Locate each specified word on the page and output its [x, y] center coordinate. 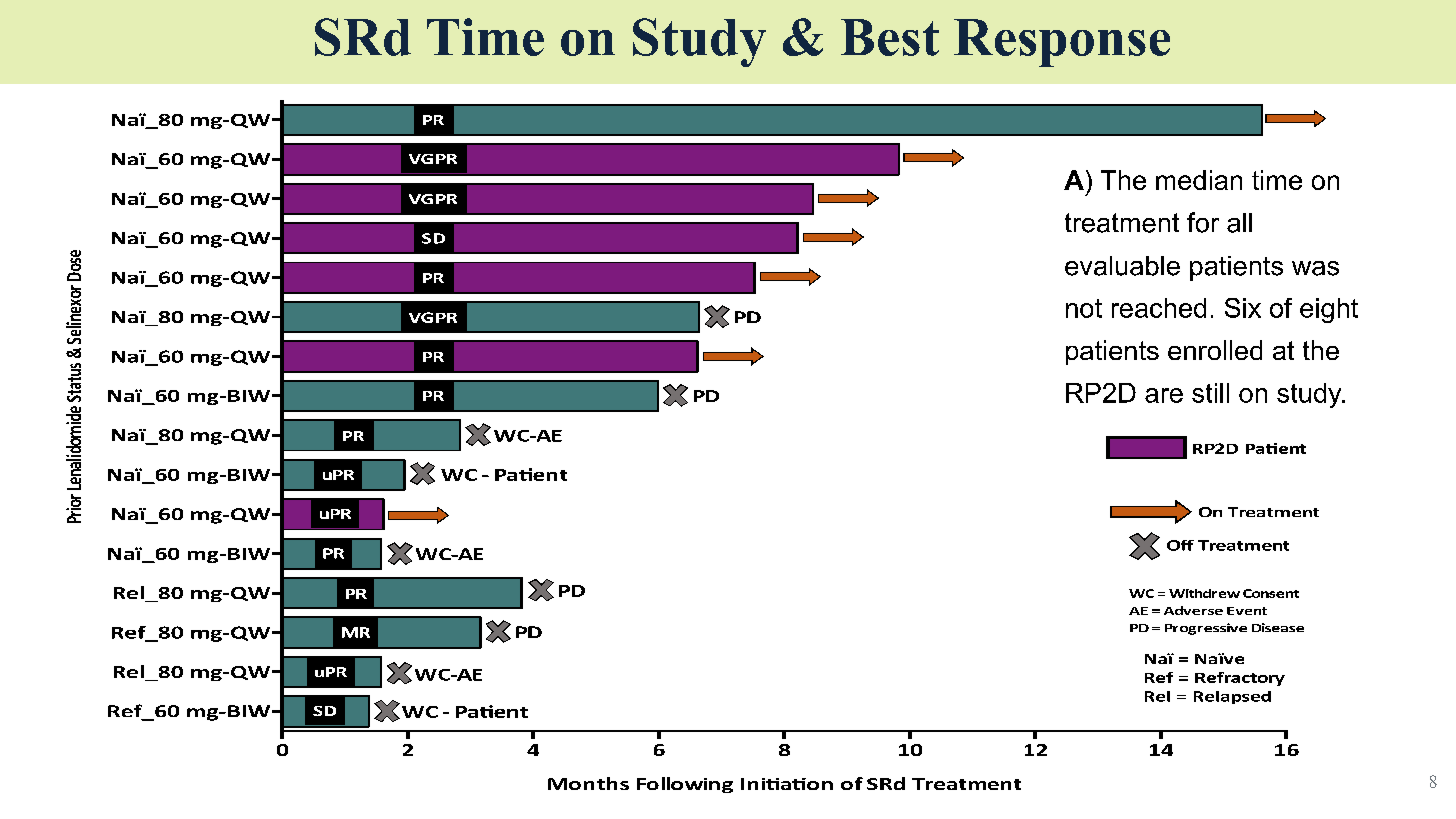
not [1084, 308]
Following [685, 785]
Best [890, 37]
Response [1062, 43]
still [1210, 393]
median [1199, 180]
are [1164, 395]
